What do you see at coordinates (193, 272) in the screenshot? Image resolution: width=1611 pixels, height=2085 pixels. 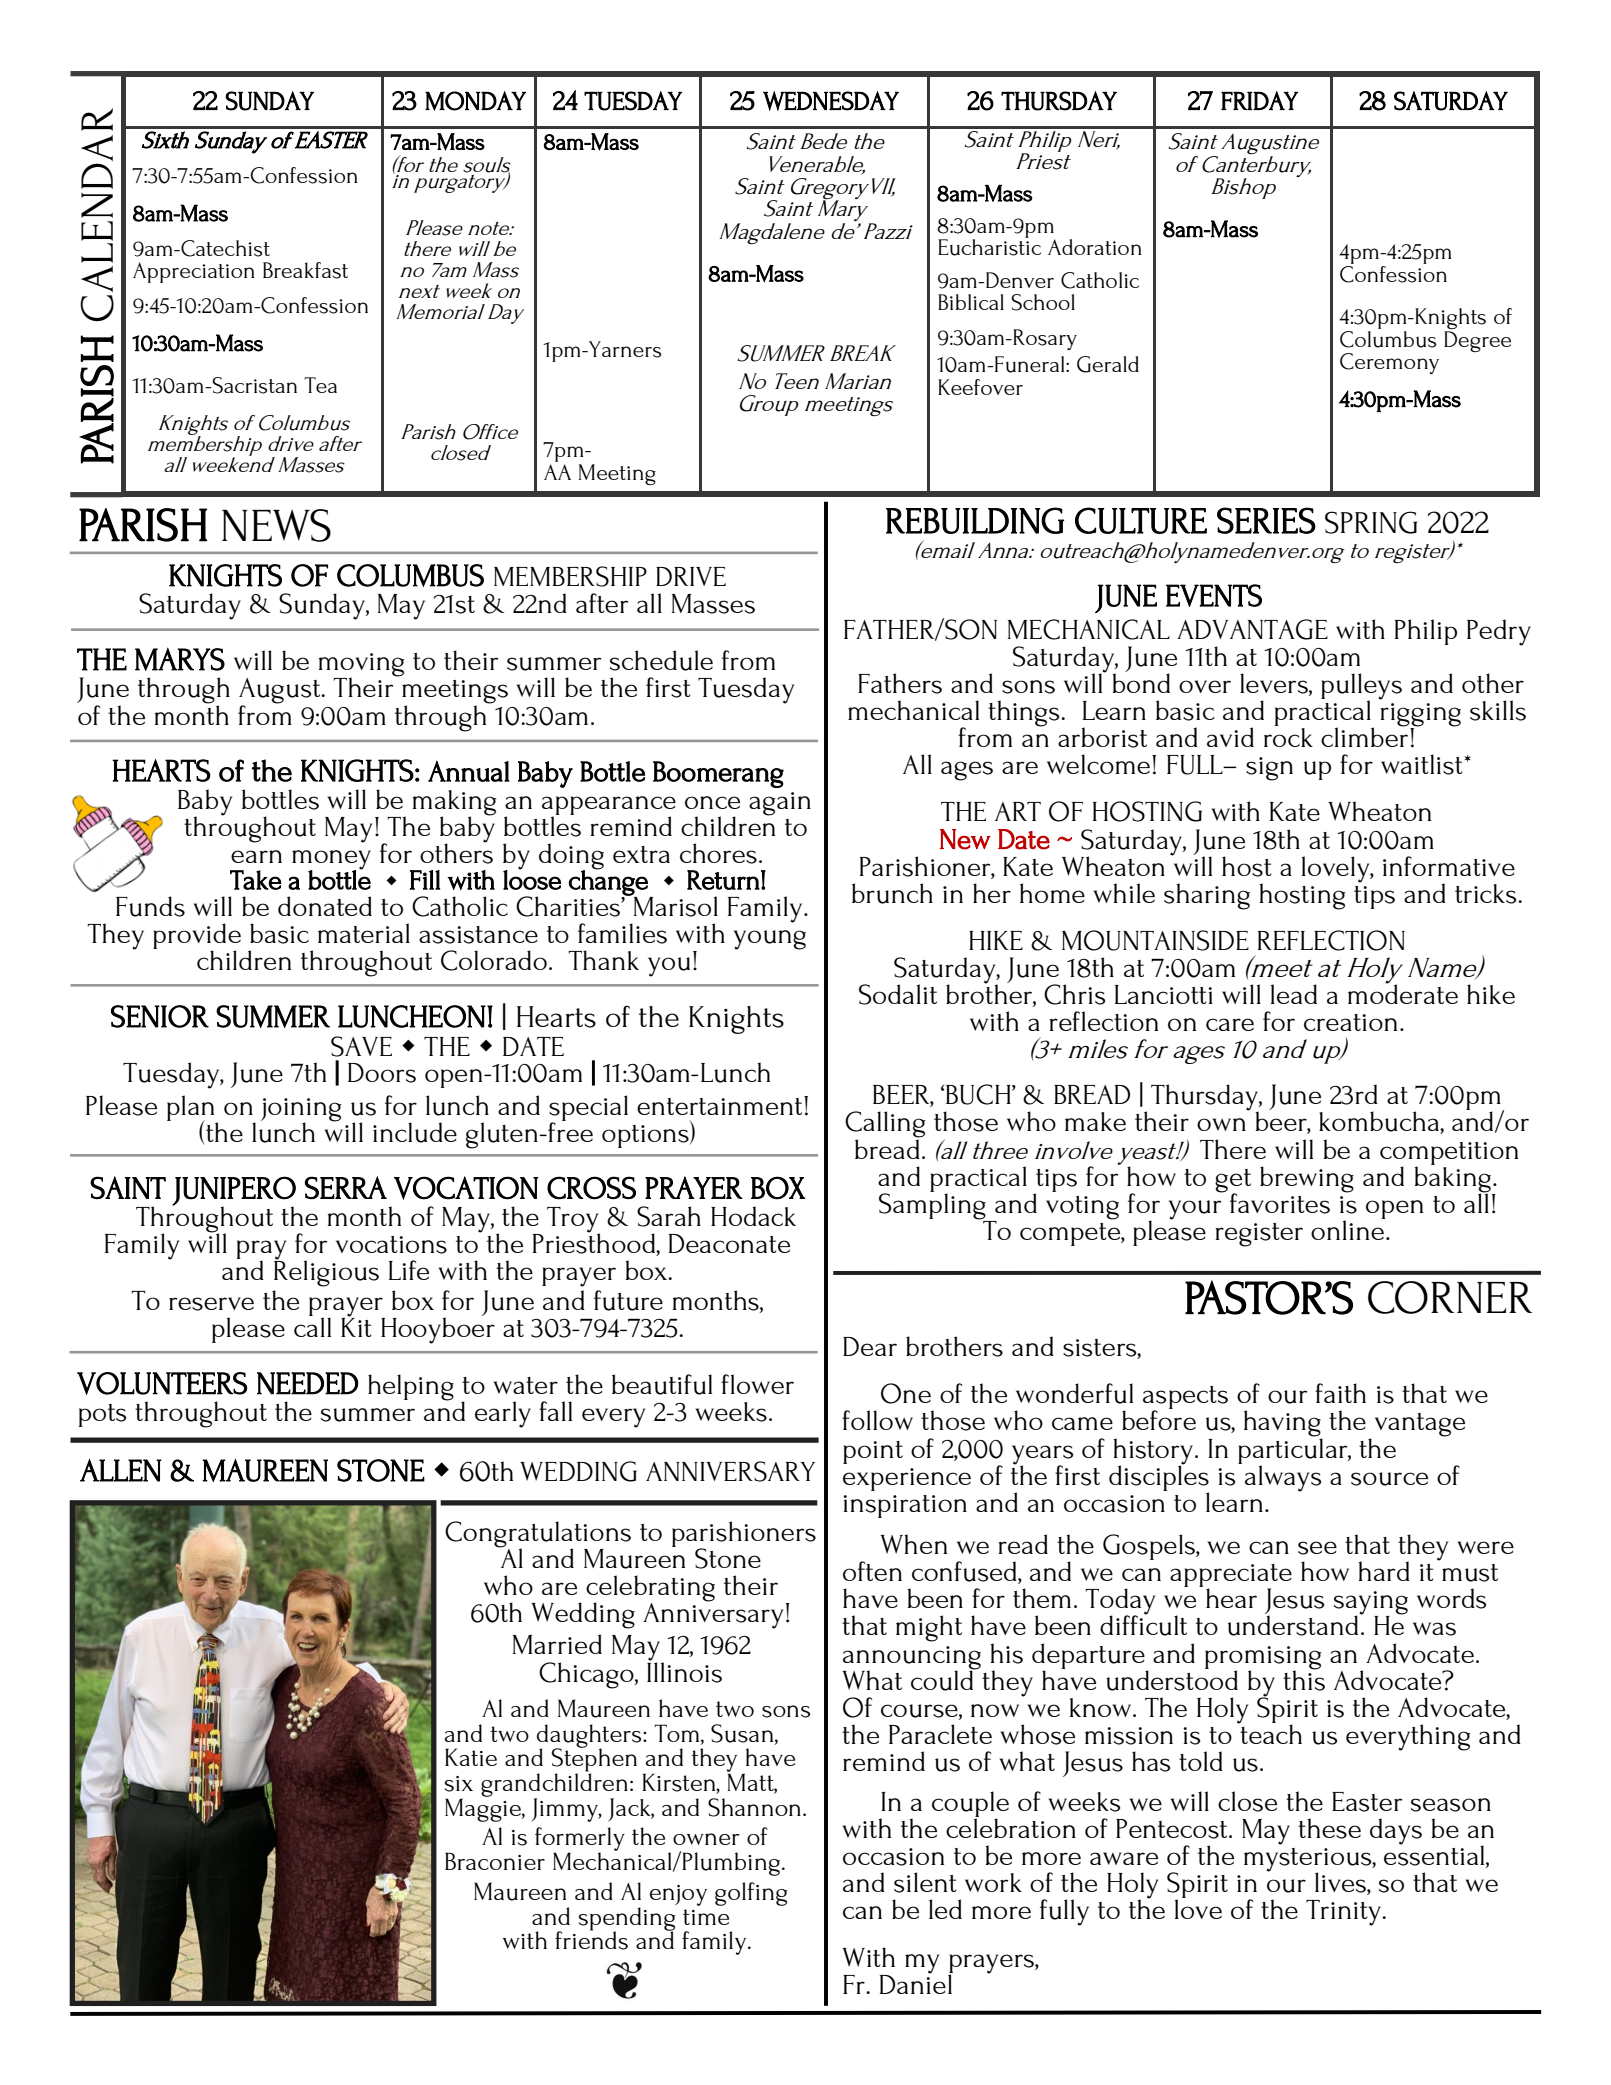 I see `Appreciation` at bounding box center [193, 272].
